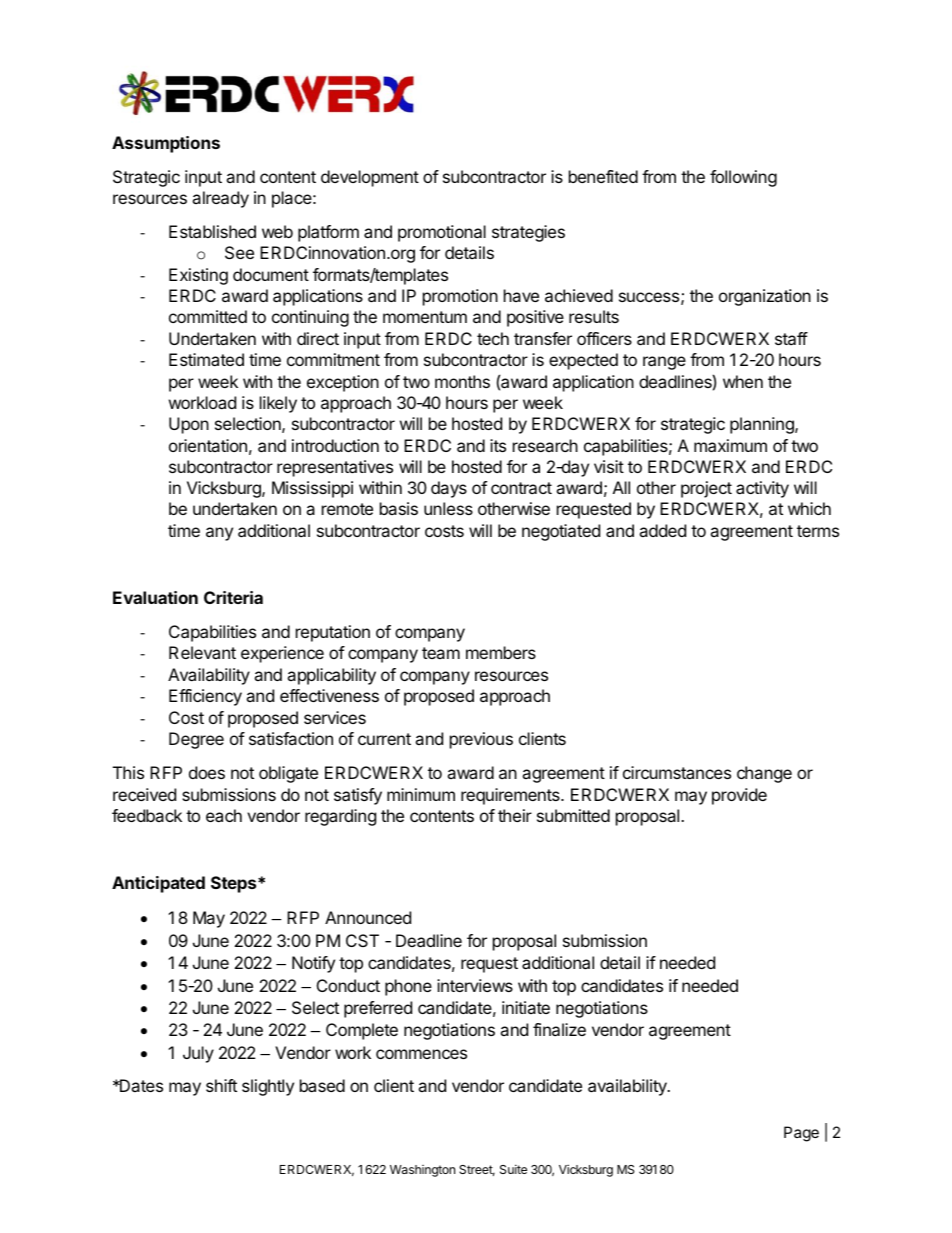  Describe the element at coordinates (739, 796) in the screenshot. I see `provide` at that location.
